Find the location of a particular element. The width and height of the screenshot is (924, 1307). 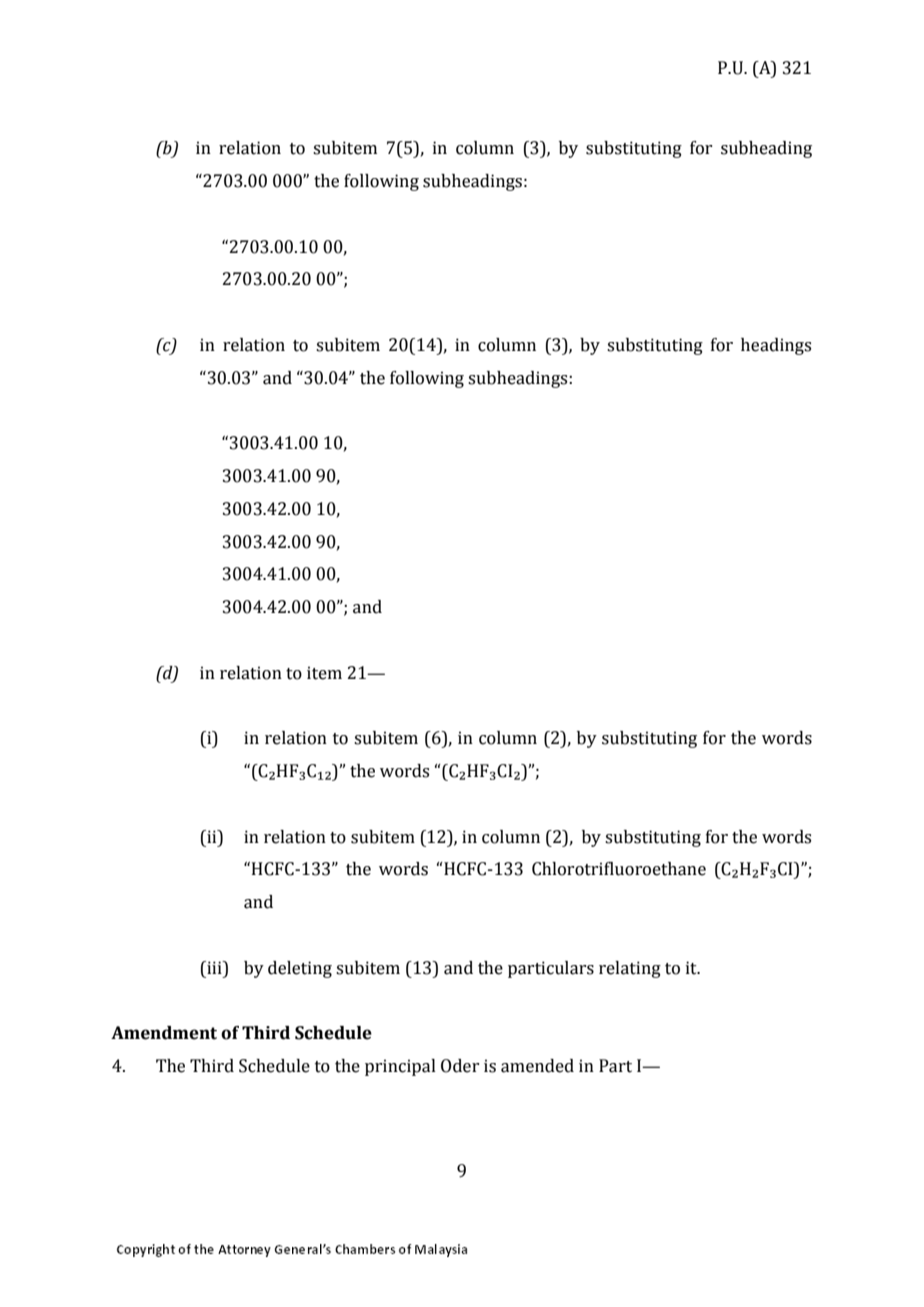

deleting is located at coordinates (300, 969).
